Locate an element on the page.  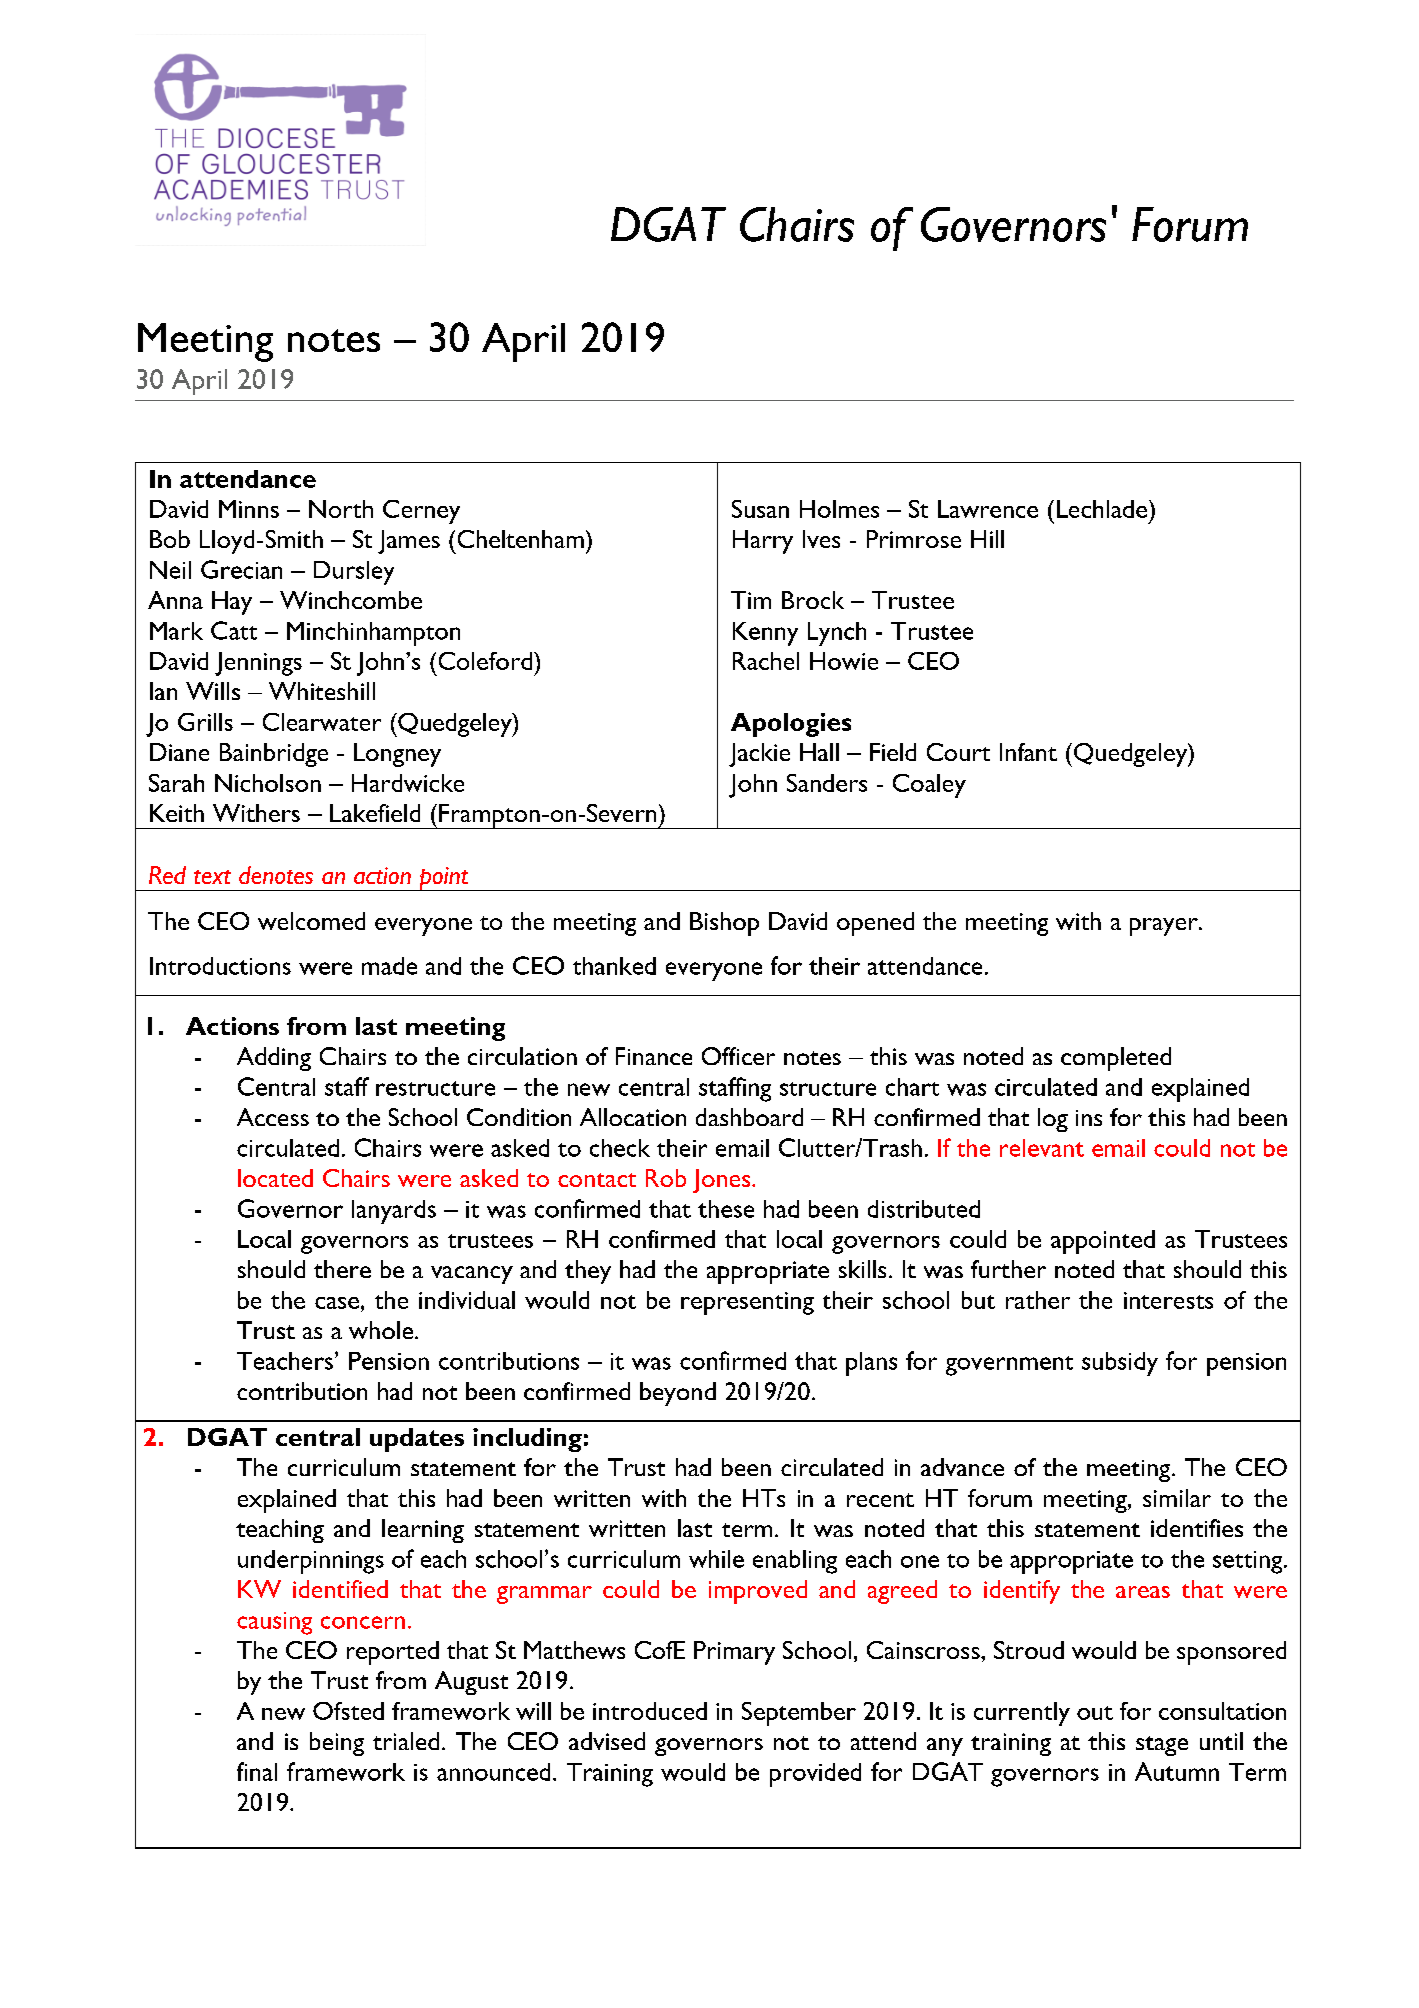
introduced is located at coordinates (650, 1711).
